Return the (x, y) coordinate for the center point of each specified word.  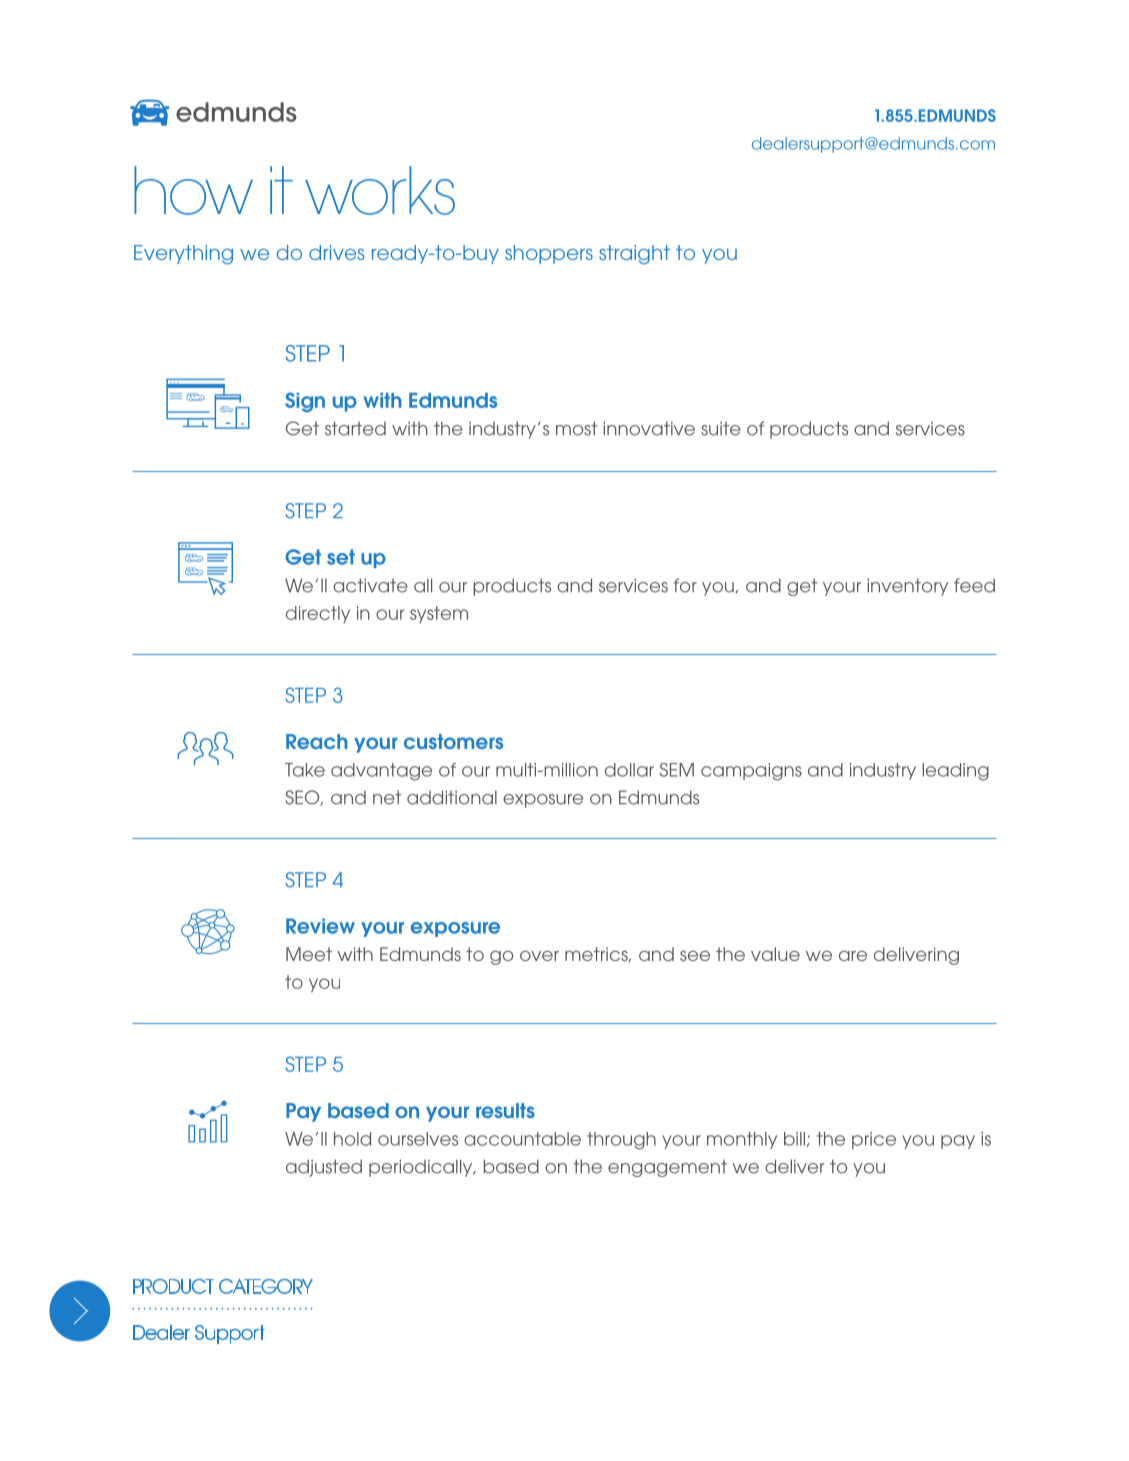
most (577, 428)
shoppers (549, 254)
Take (305, 770)
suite (721, 428)
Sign (305, 402)
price (874, 1140)
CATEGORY (266, 1286)
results (505, 1110)
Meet (309, 954)
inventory (907, 587)
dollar (629, 770)
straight (634, 254)
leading (955, 772)
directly (318, 614)
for (685, 585)
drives (336, 252)
